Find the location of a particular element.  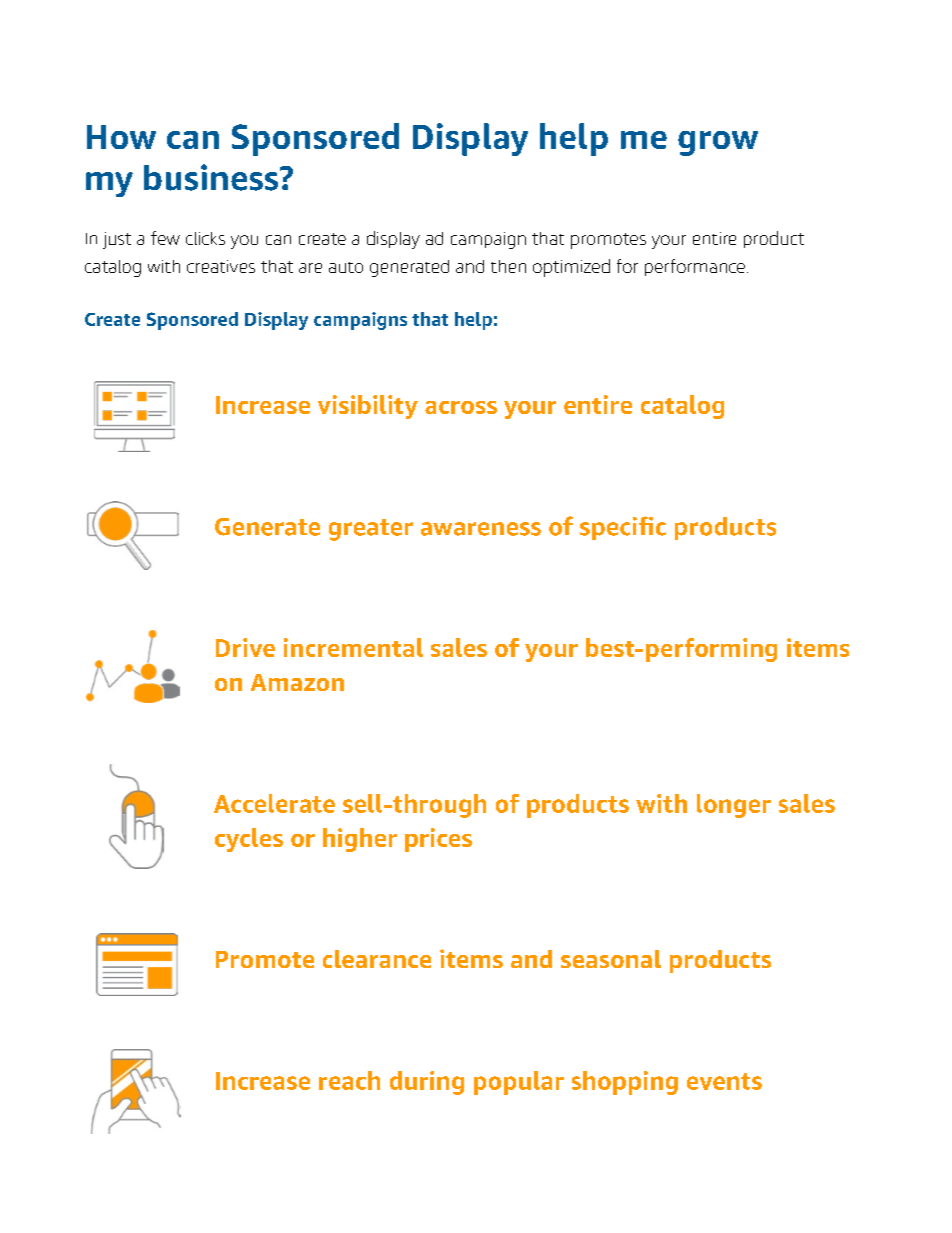

across is located at coordinates (461, 407).
